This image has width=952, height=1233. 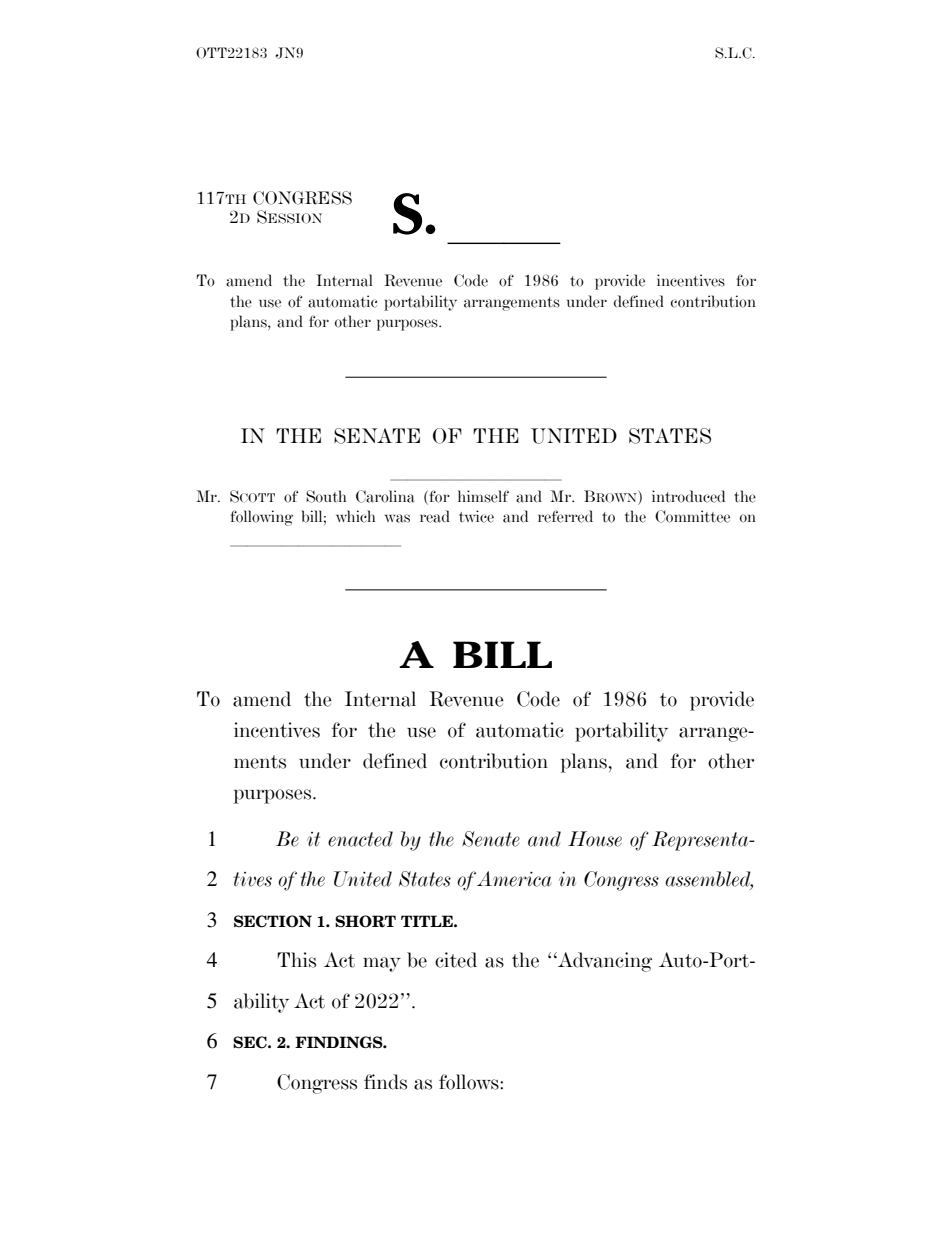 What do you see at coordinates (476, 516) in the image?
I see `twice` at bounding box center [476, 516].
